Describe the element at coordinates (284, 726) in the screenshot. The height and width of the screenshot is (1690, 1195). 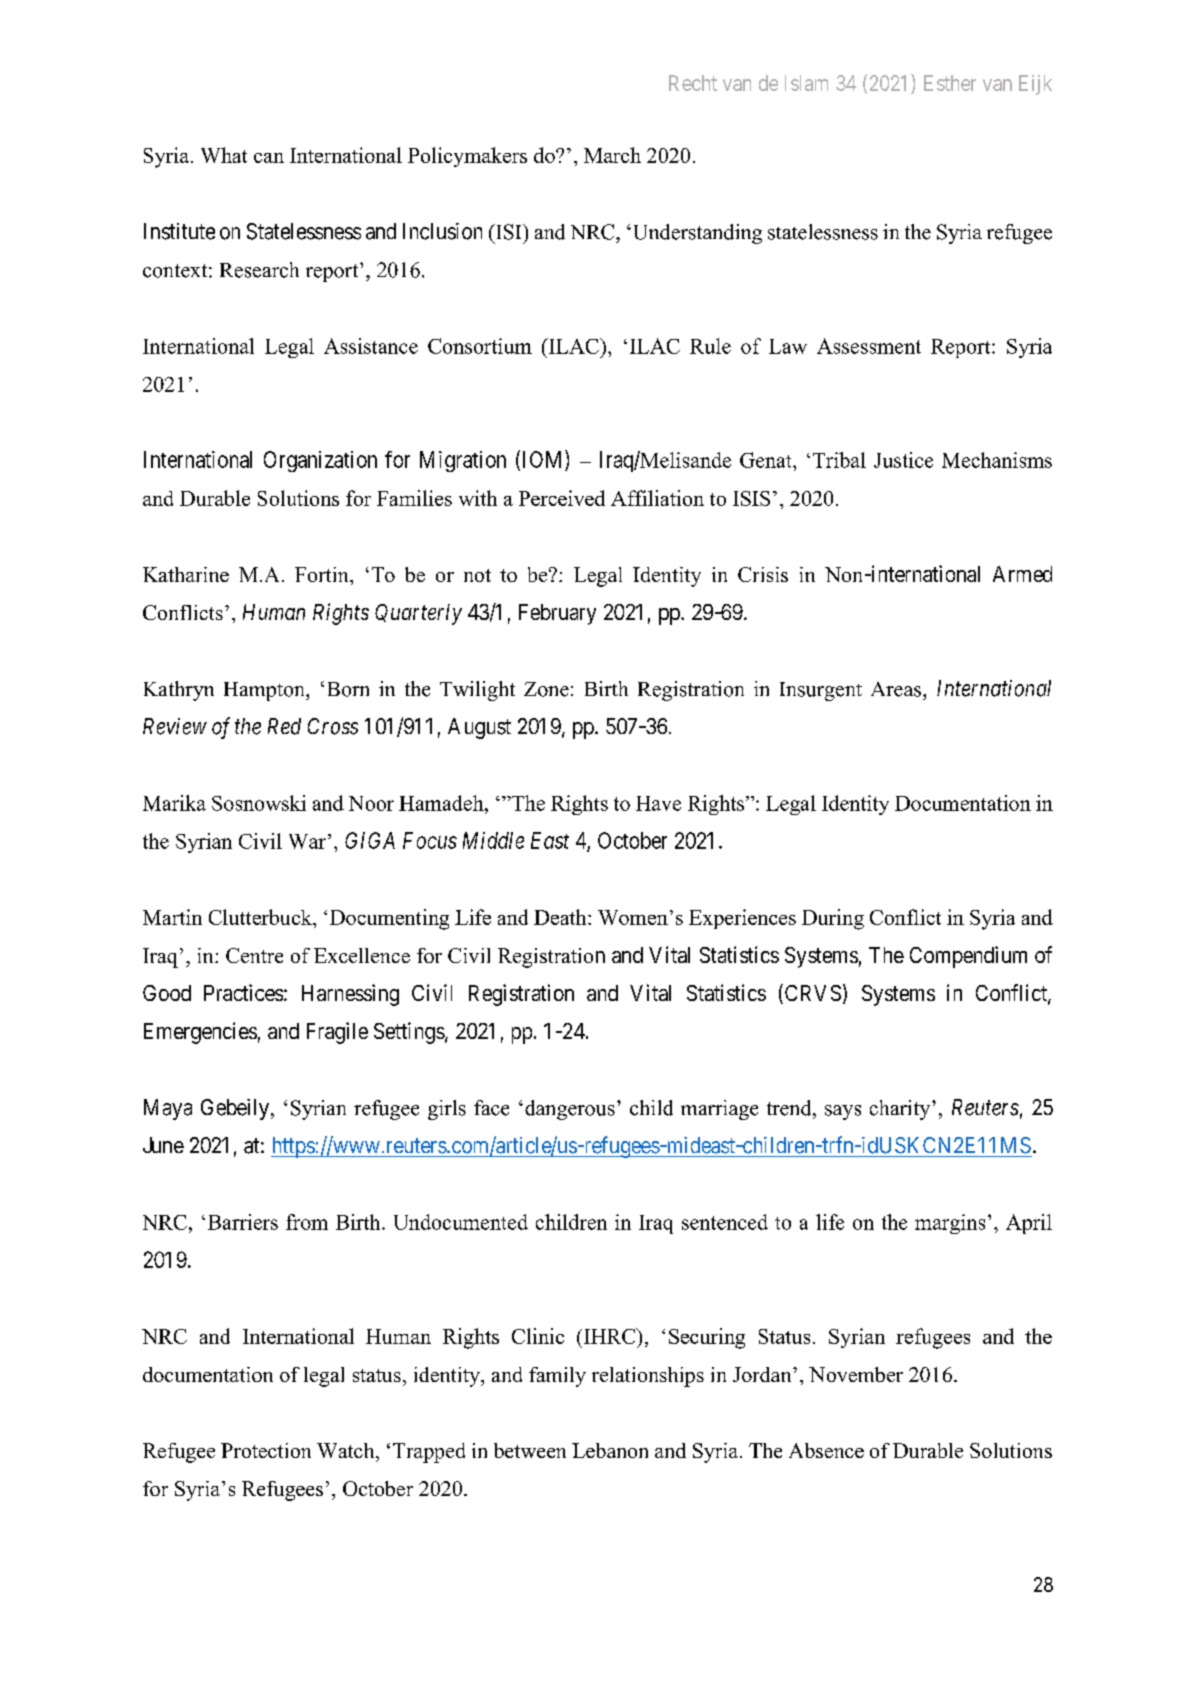
I see `Red` at that location.
